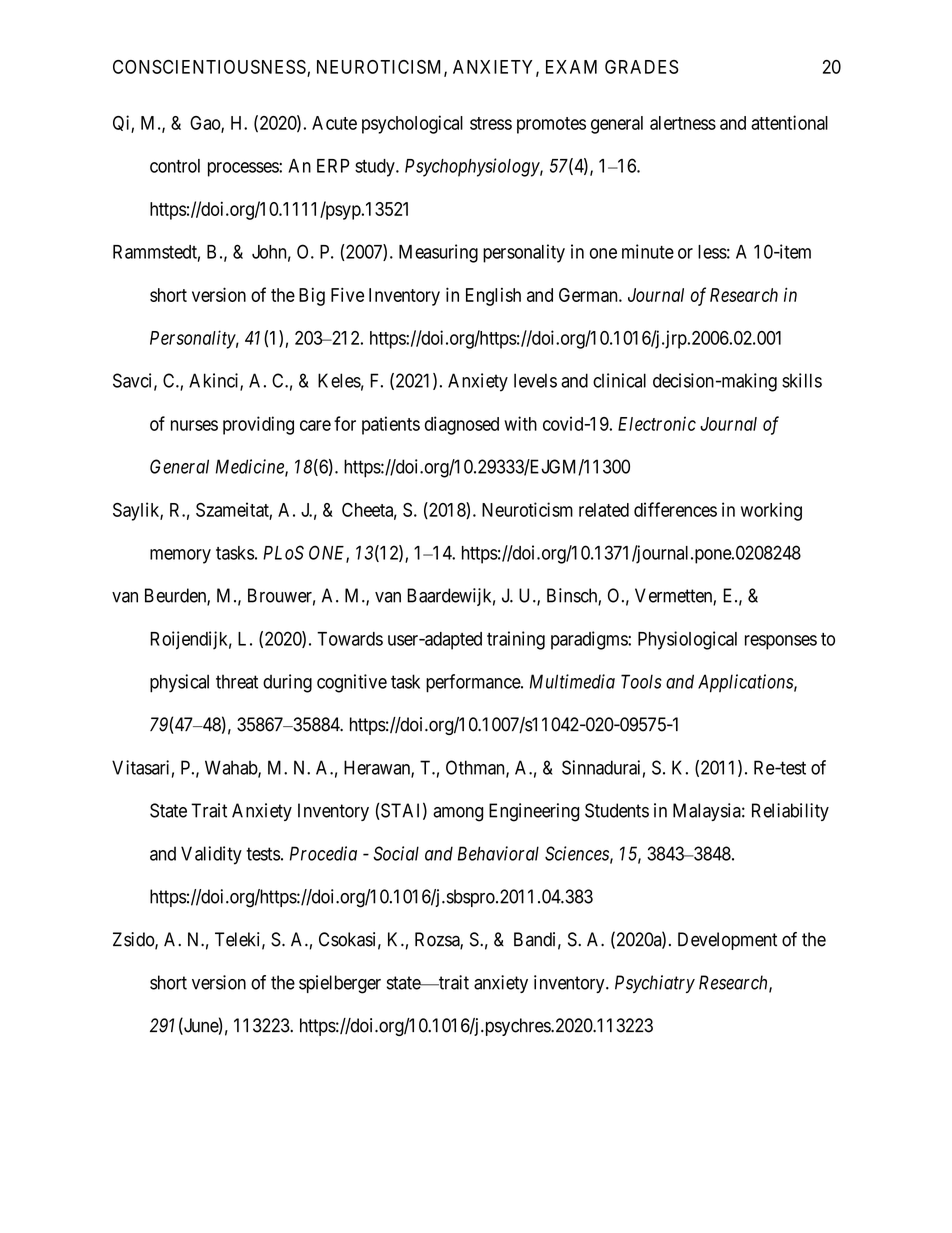 The height and width of the screenshot is (1233, 952). What do you see at coordinates (687, 640) in the screenshot?
I see `Physiological` at bounding box center [687, 640].
